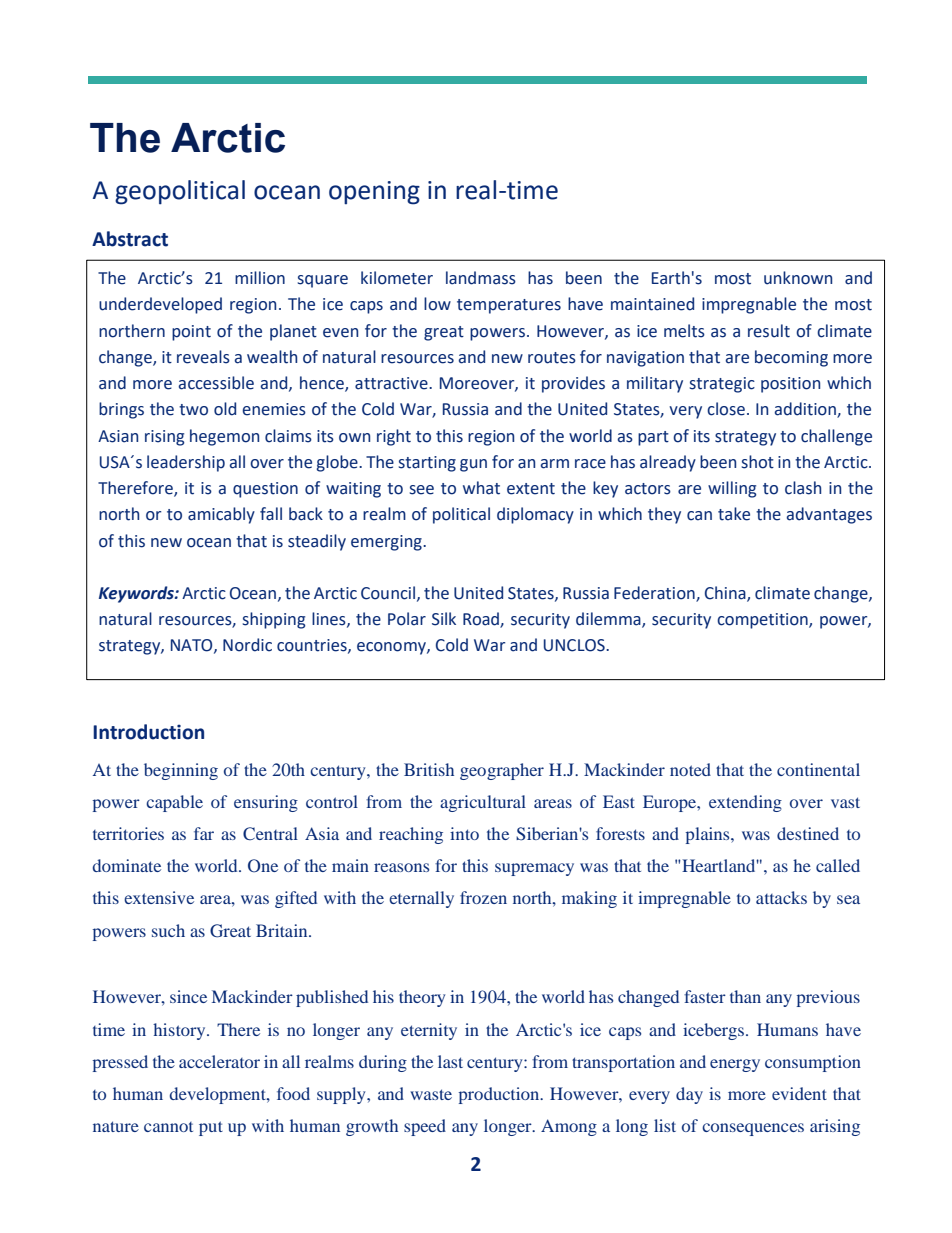  Describe the element at coordinates (758, 462) in the screenshot. I see `shot` at that location.
